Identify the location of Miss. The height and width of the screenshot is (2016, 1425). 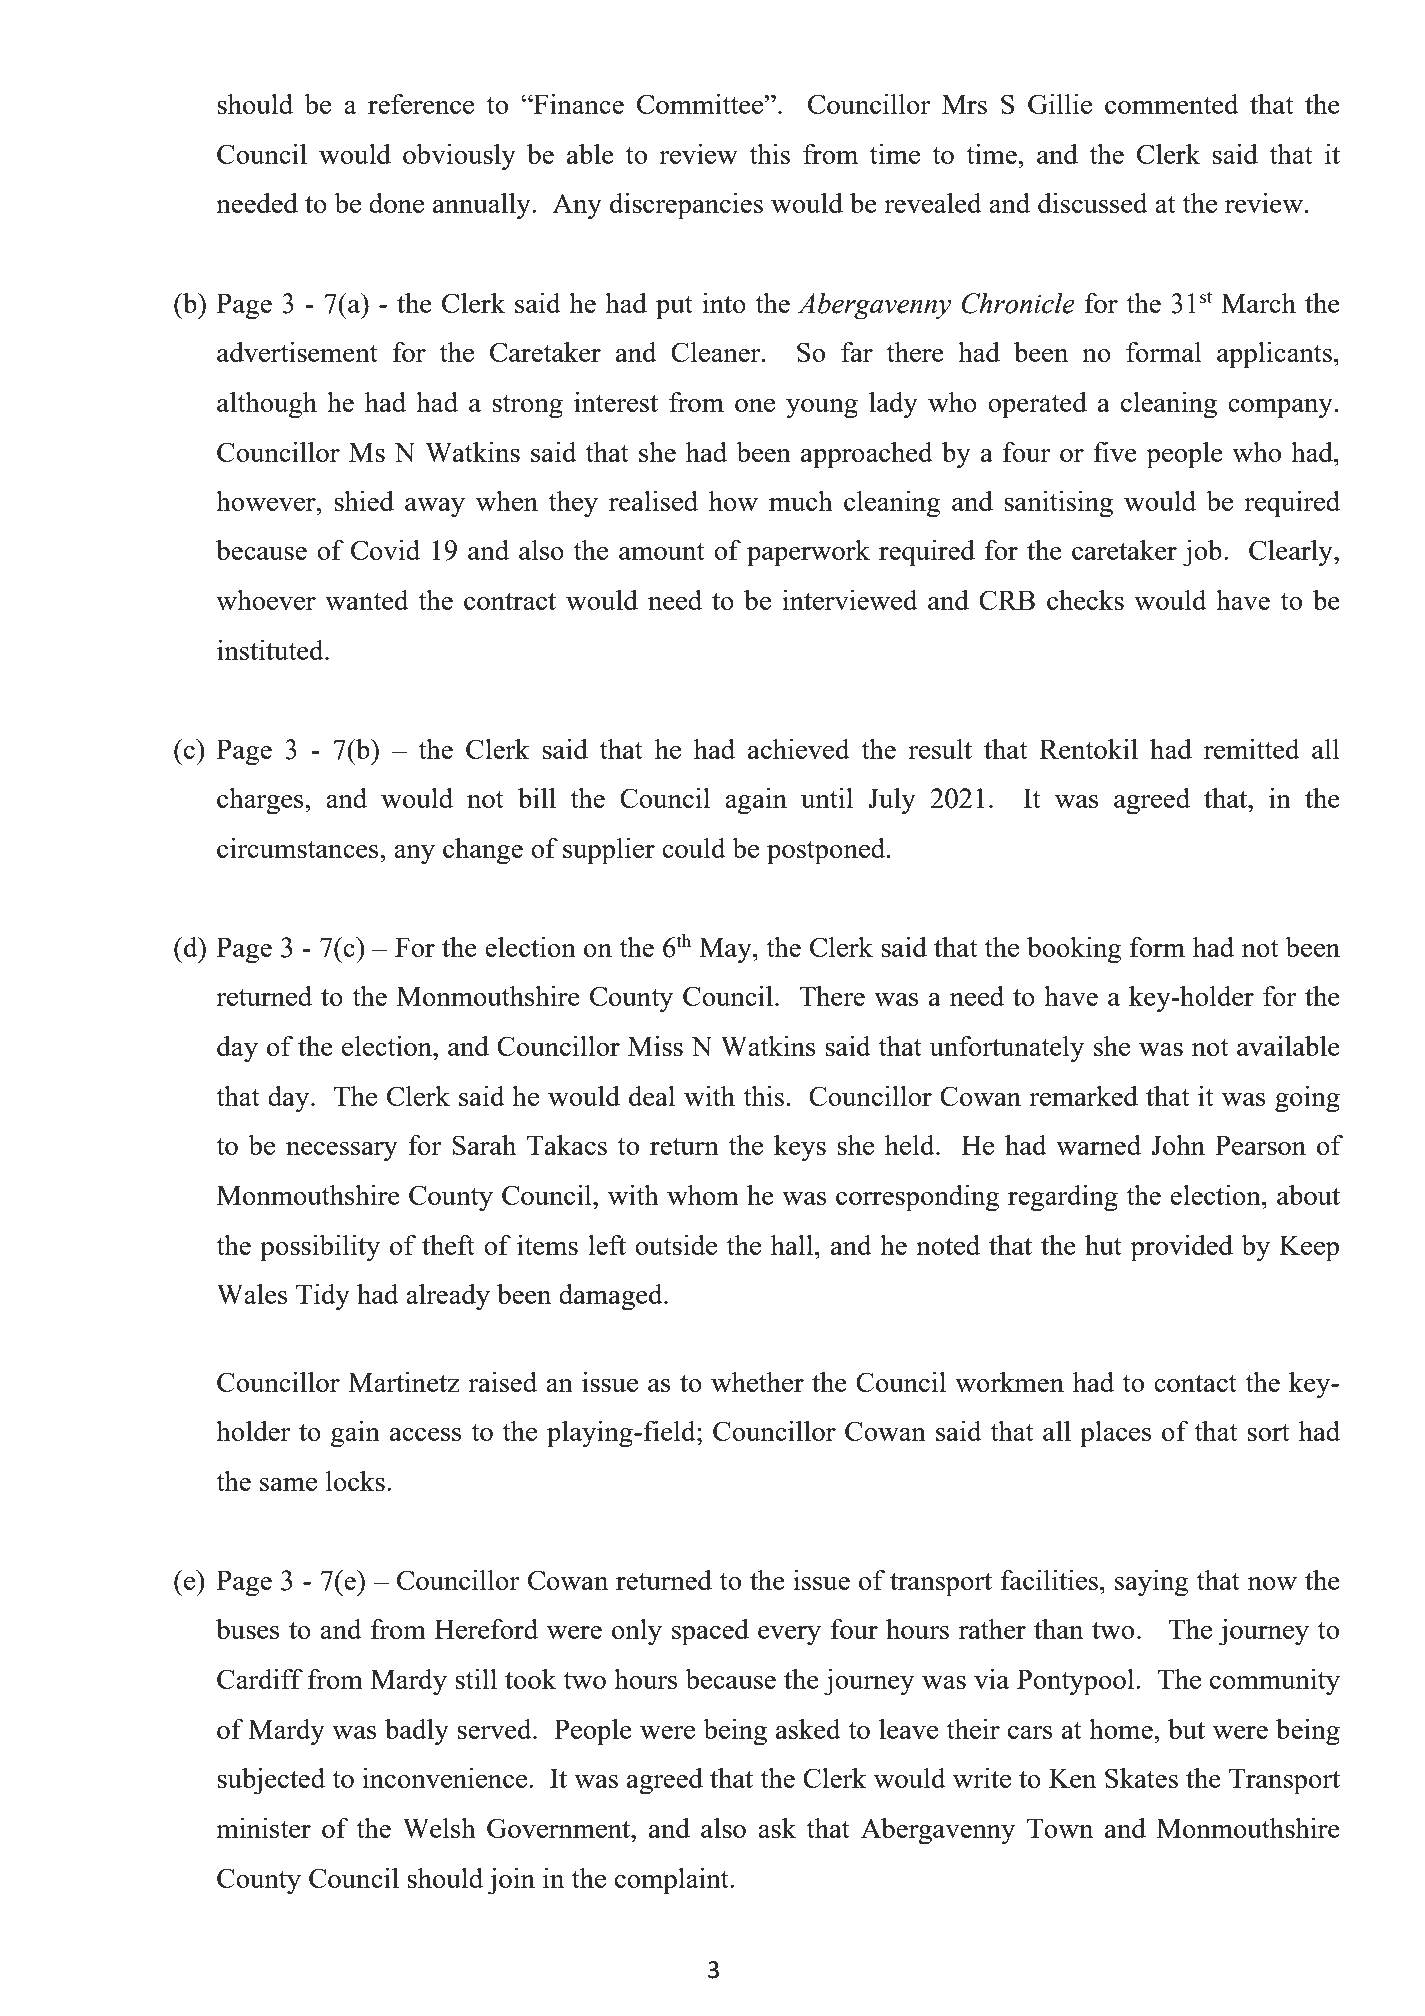
(655, 1046).
